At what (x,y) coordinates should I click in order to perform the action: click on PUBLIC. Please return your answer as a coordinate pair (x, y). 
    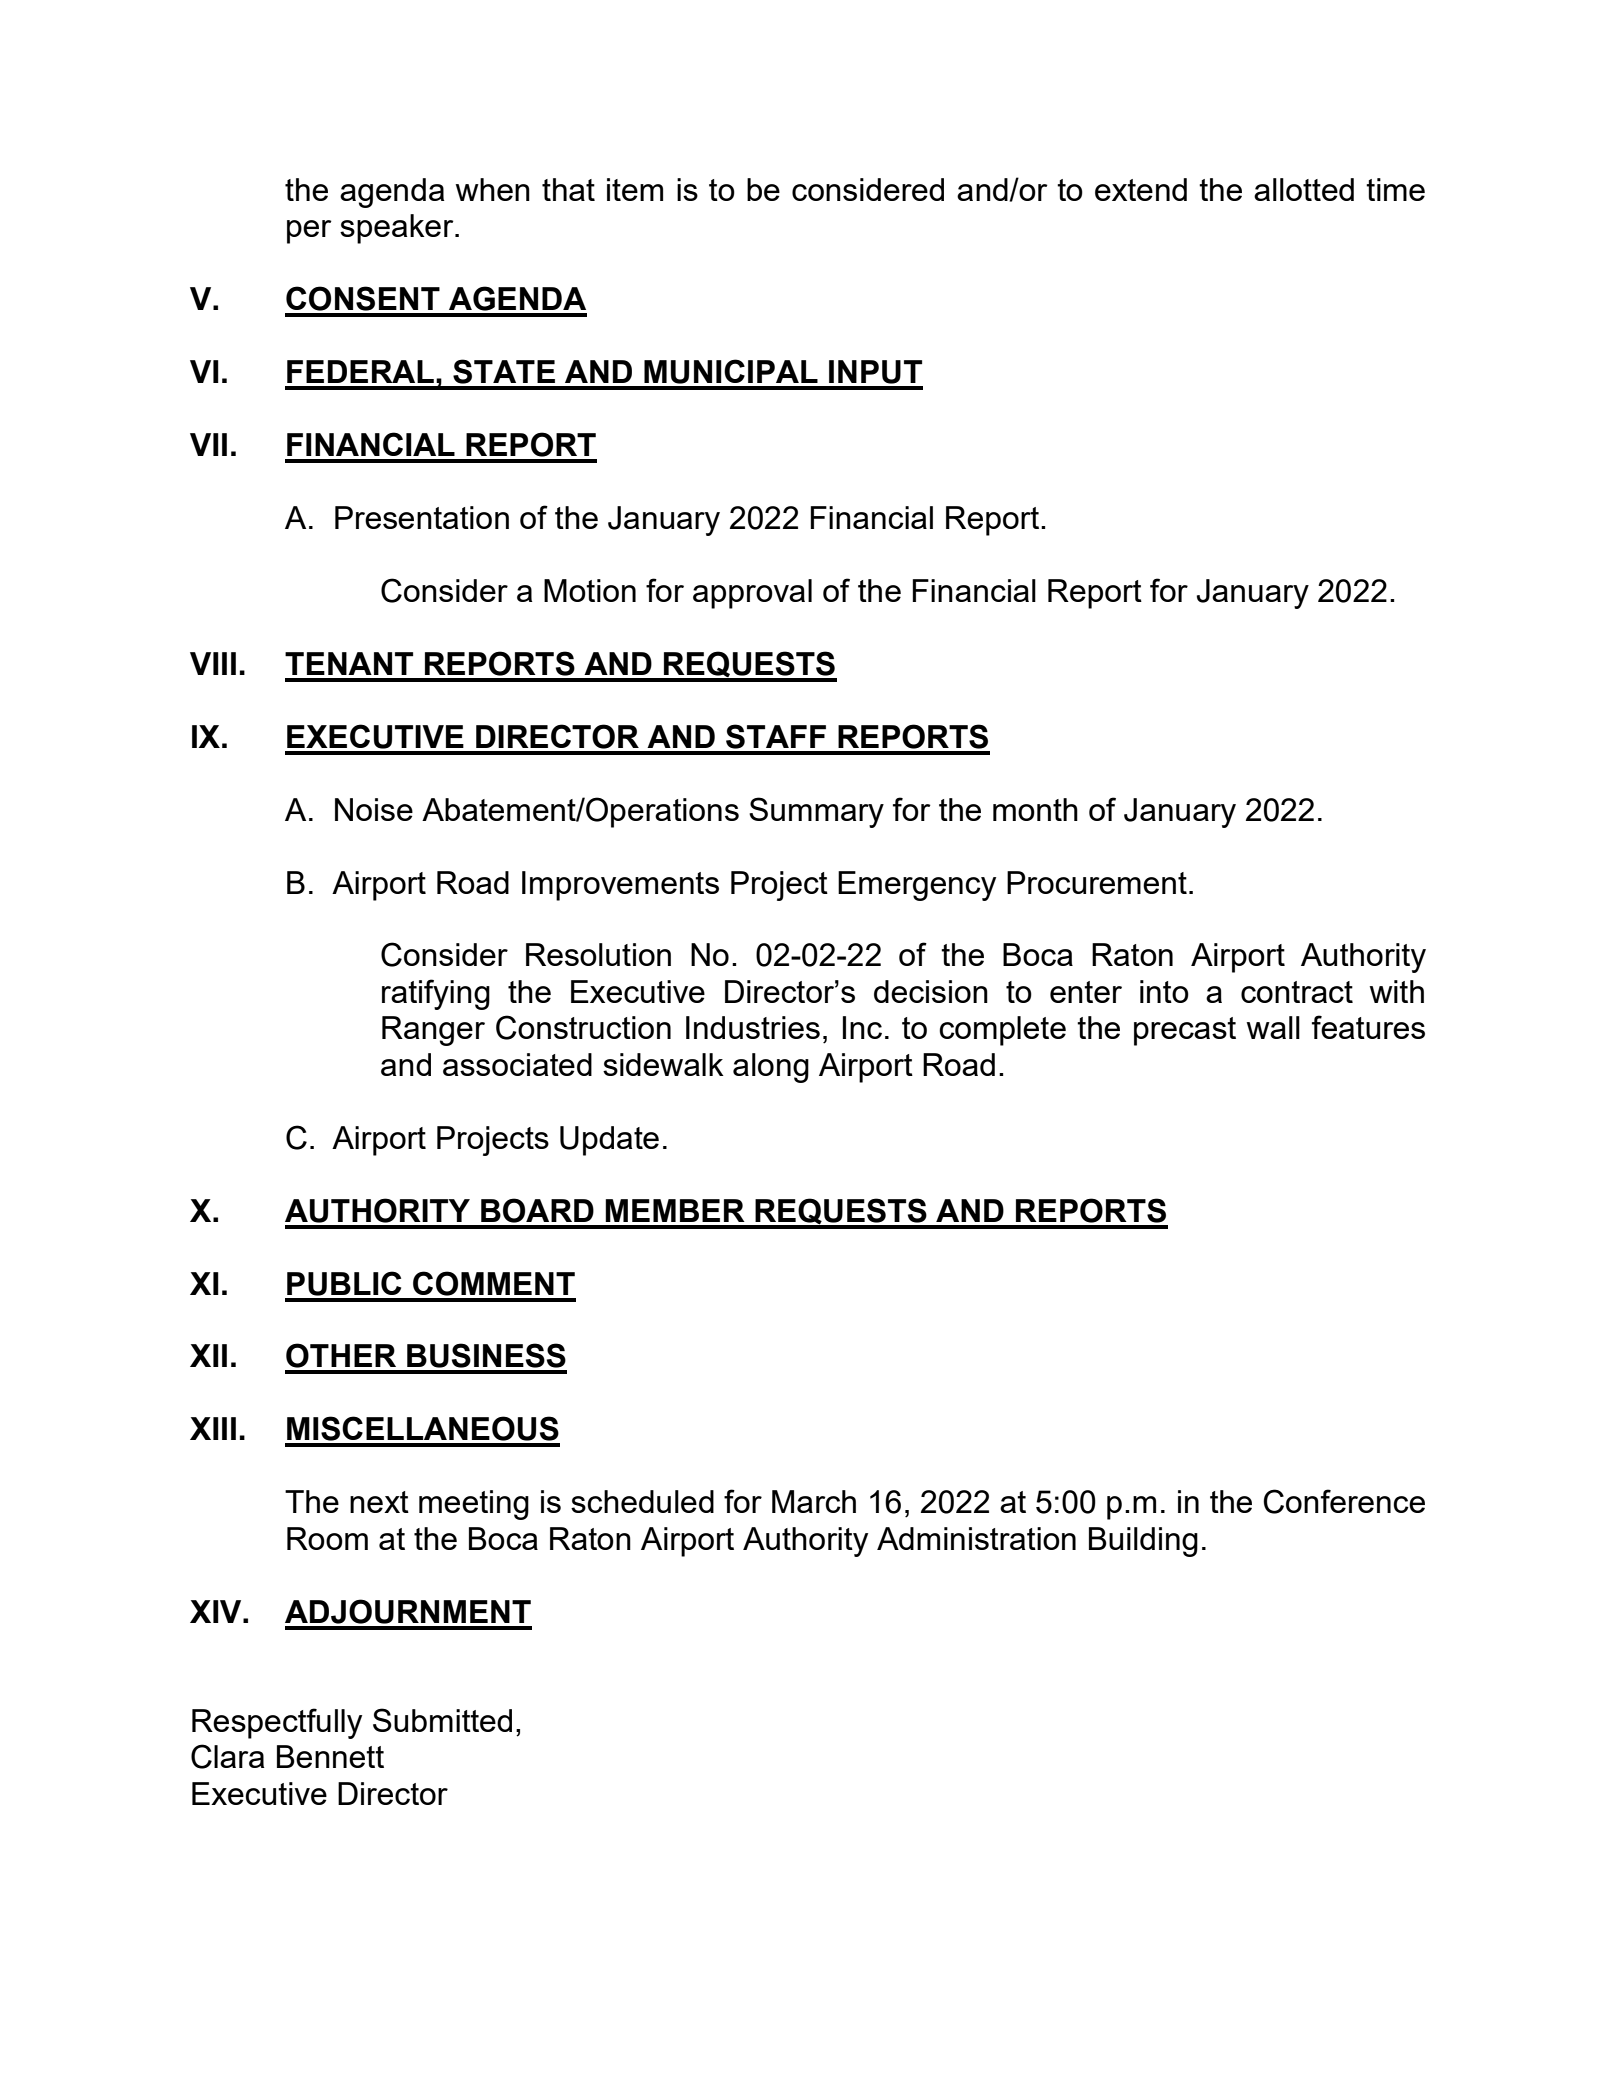
    Looking at the image, I should click on (344, 1283).
